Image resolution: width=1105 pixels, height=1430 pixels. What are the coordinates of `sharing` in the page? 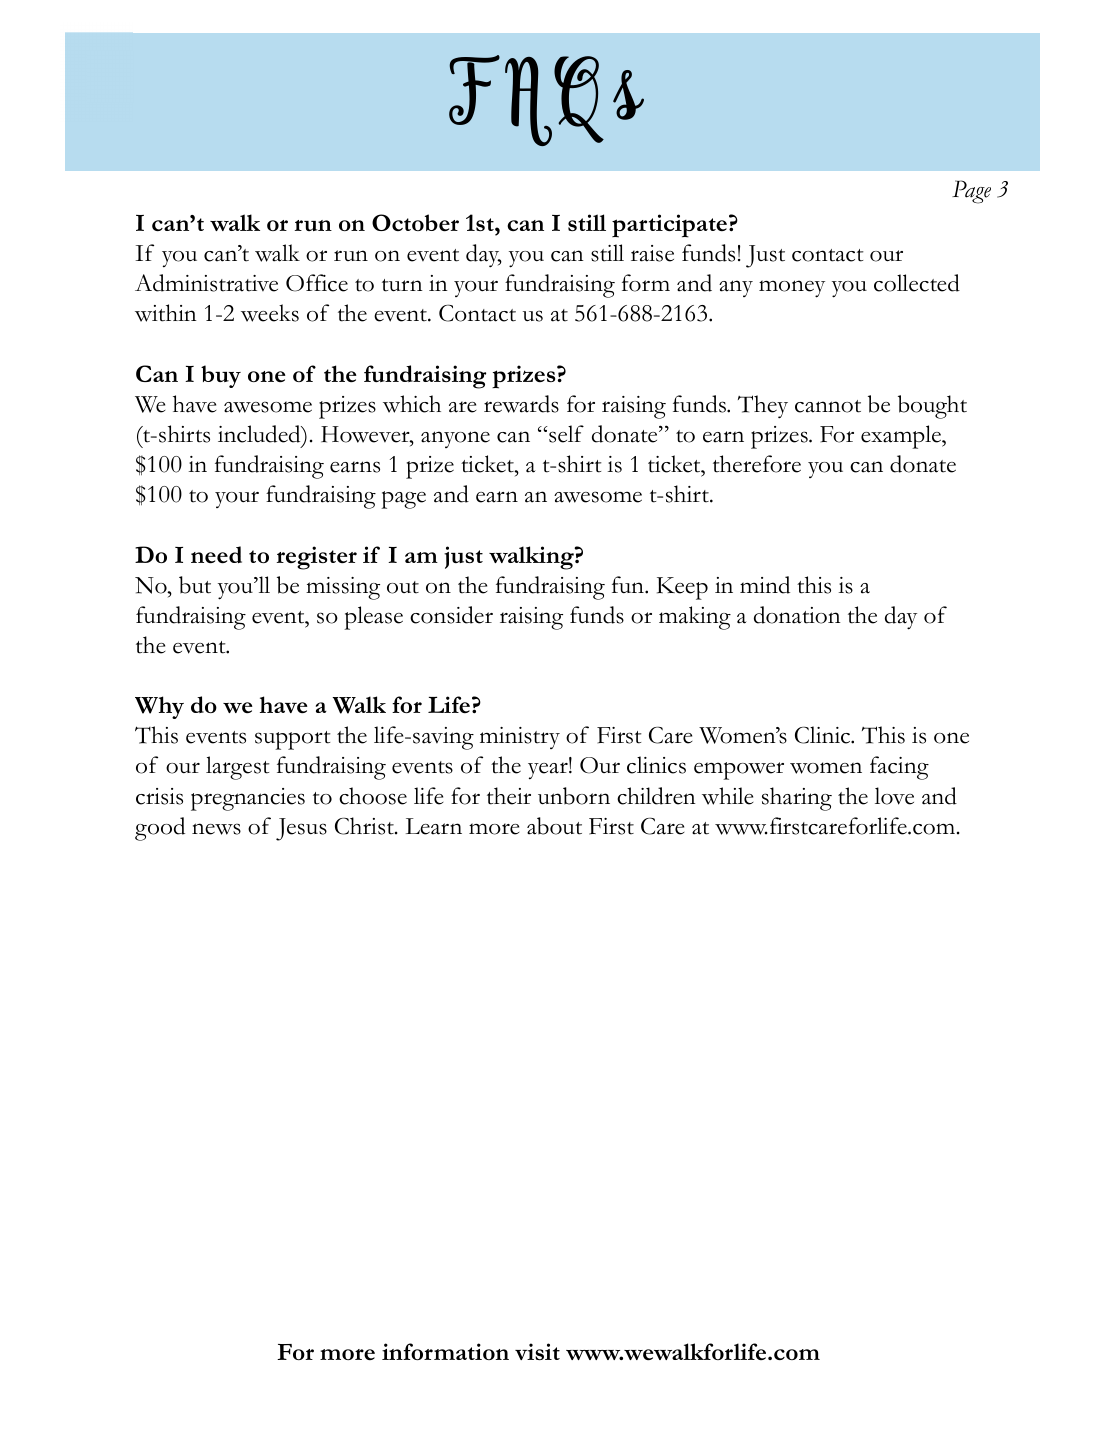 It's located at (797, 799).
